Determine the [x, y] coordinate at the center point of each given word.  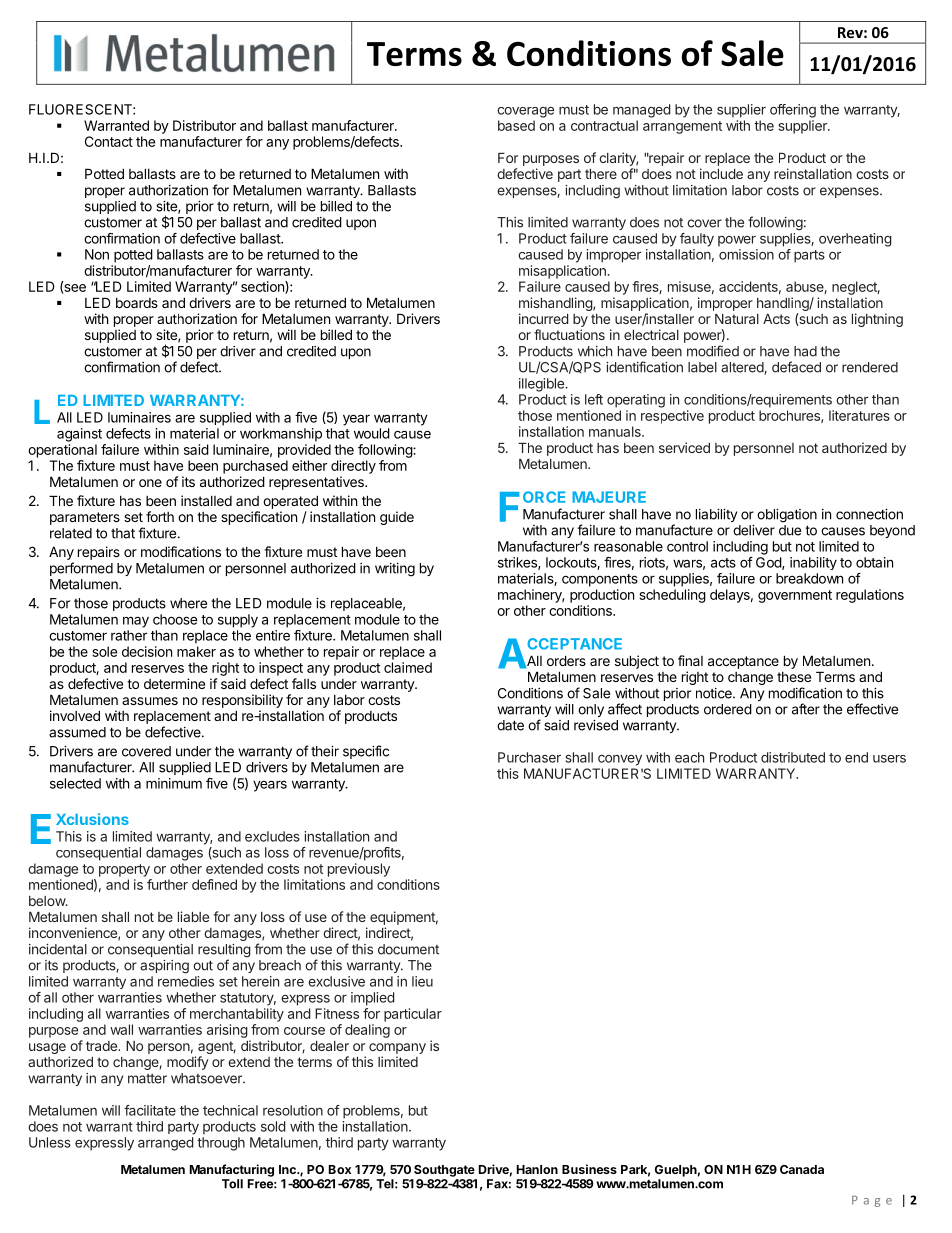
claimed [408, 667]
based [516, 125]
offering [793, 111]
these [794, 677]
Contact [109, 141]
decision [147, 651]
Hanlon [537, 1169]
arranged [166, 1144]
